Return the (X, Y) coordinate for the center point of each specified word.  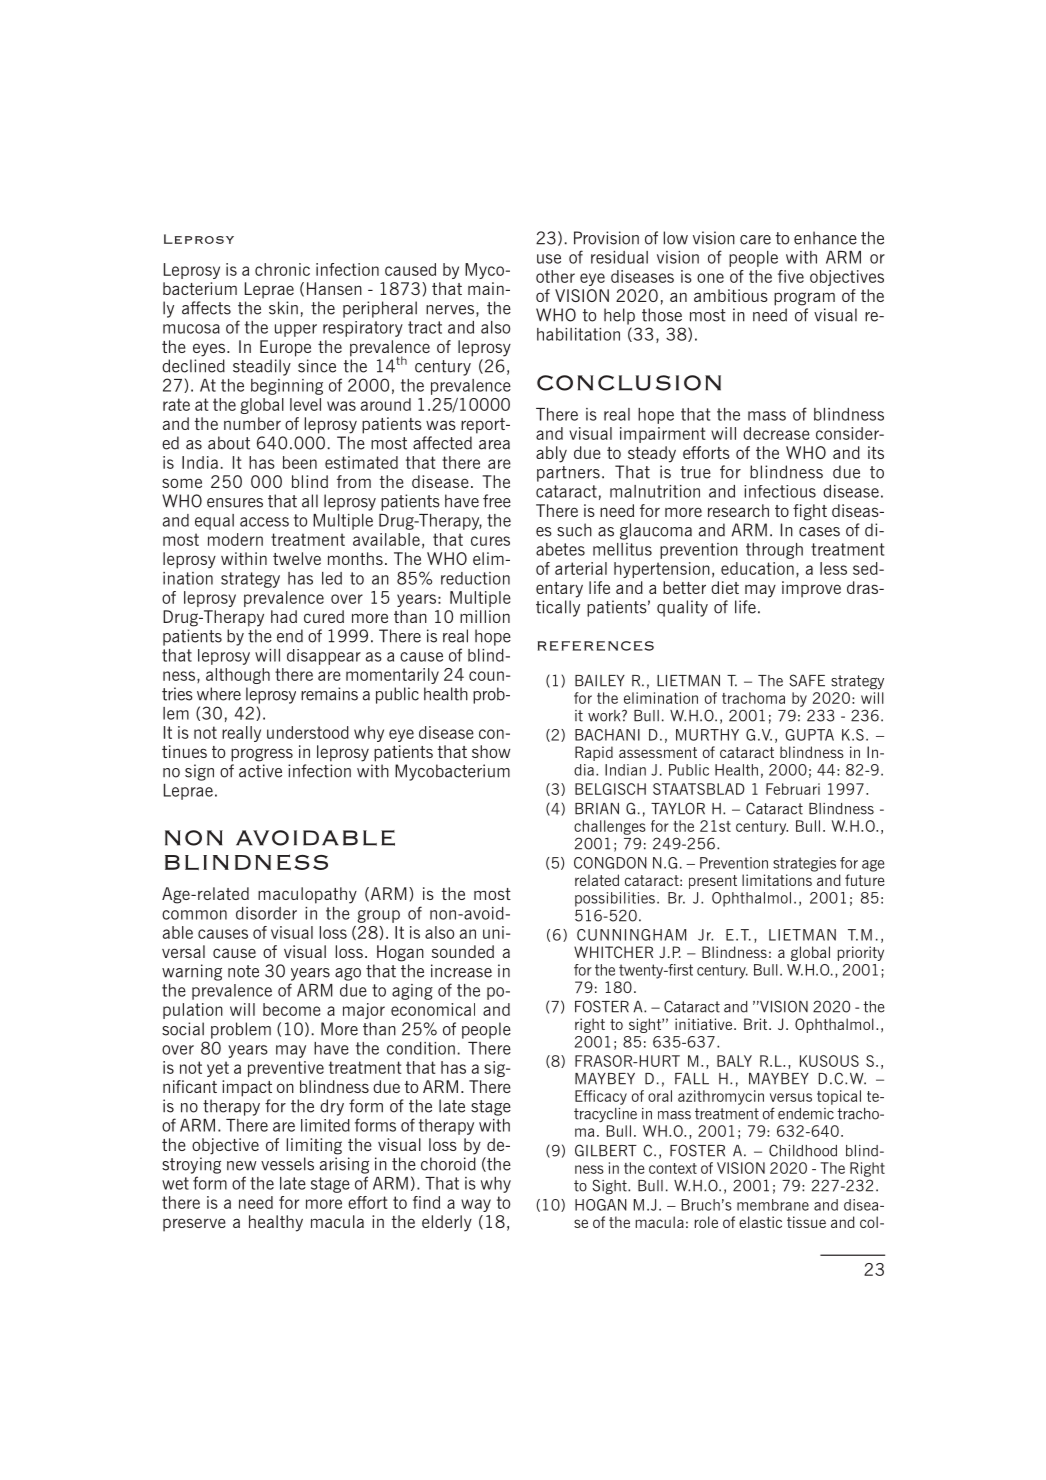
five (791, 276)
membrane (773, 1205)
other (555, 276)
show (491, 751)
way (476, 1205)
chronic (282, 269)
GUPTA (809, 735)
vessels (287, 1164)
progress (262, 755)
